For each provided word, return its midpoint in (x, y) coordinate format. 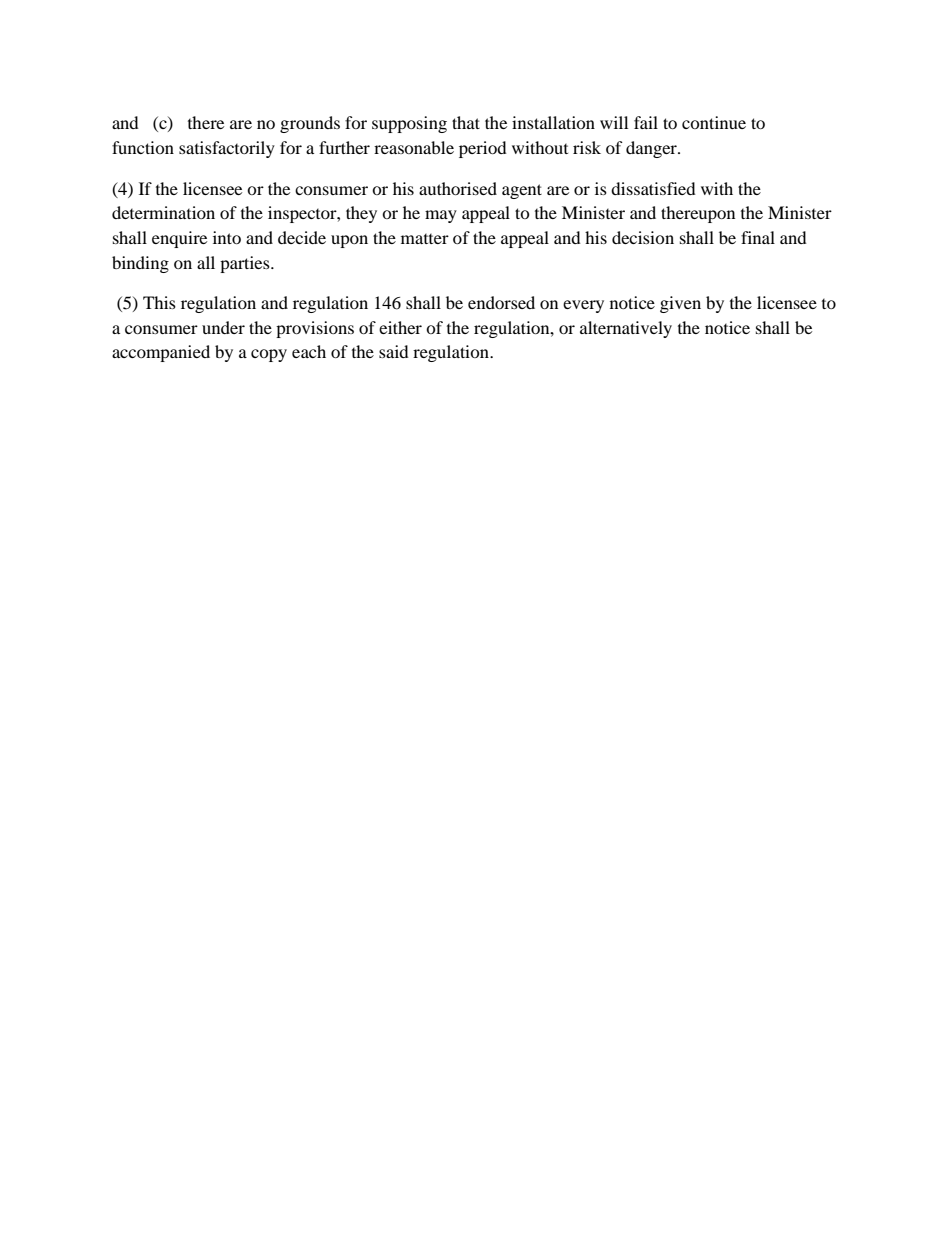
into (227, 237)
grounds (310, 124)
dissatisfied (653, 188)
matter (425, 239)
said (394, 351)
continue (714, 122)
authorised (458, 188)
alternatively (626, 329)
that (466, 122)
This (159, 302)
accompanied (161, 353)
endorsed (501, 302)
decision (643, 237)
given (680, 304)
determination (163, 212)
